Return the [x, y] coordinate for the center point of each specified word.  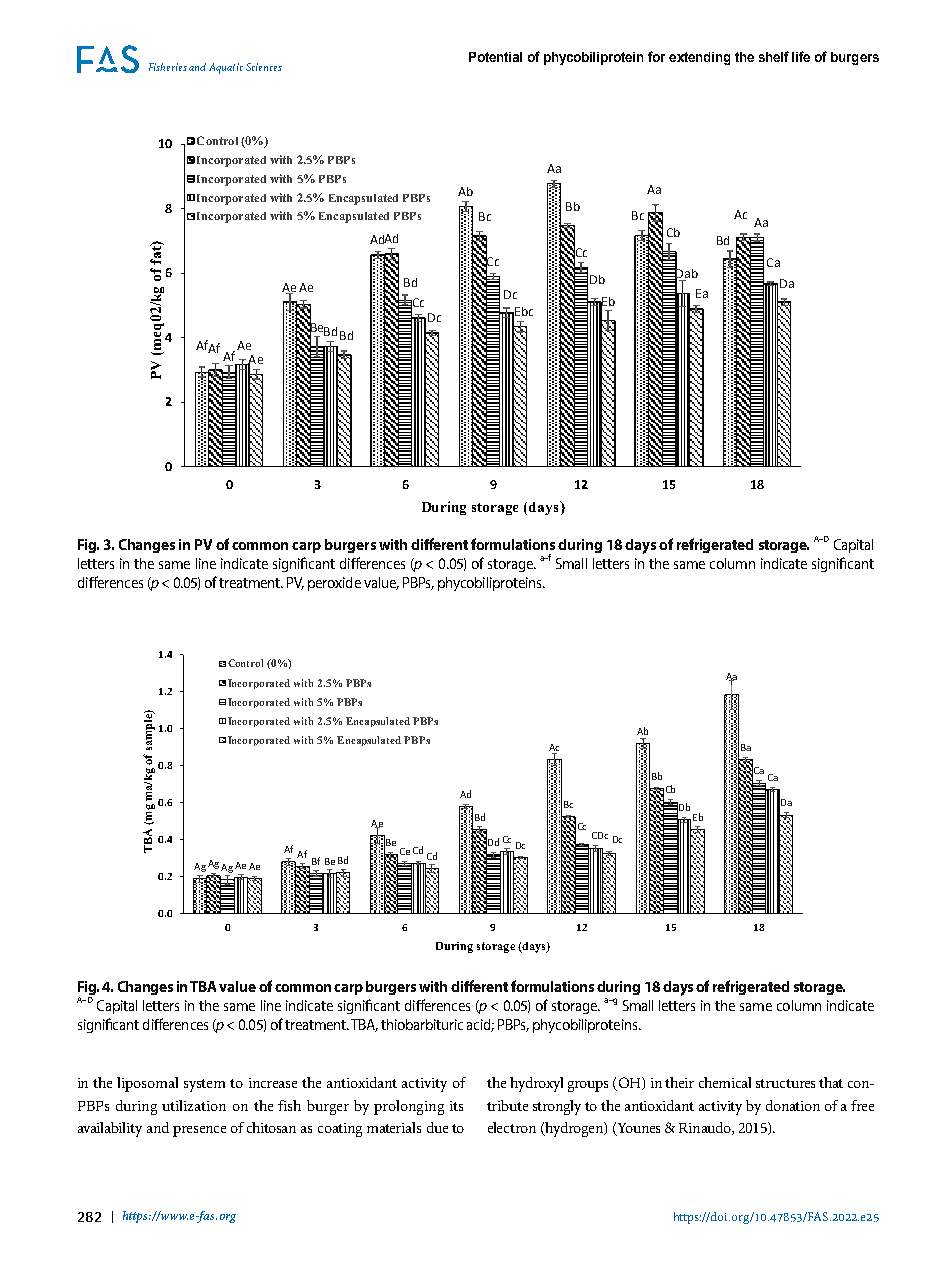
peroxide [334, 584]
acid [480, 1025]
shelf [774, 56]
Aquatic [226, 68]
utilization [194, 1105]
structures [785, 1083]
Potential [495, 57]
